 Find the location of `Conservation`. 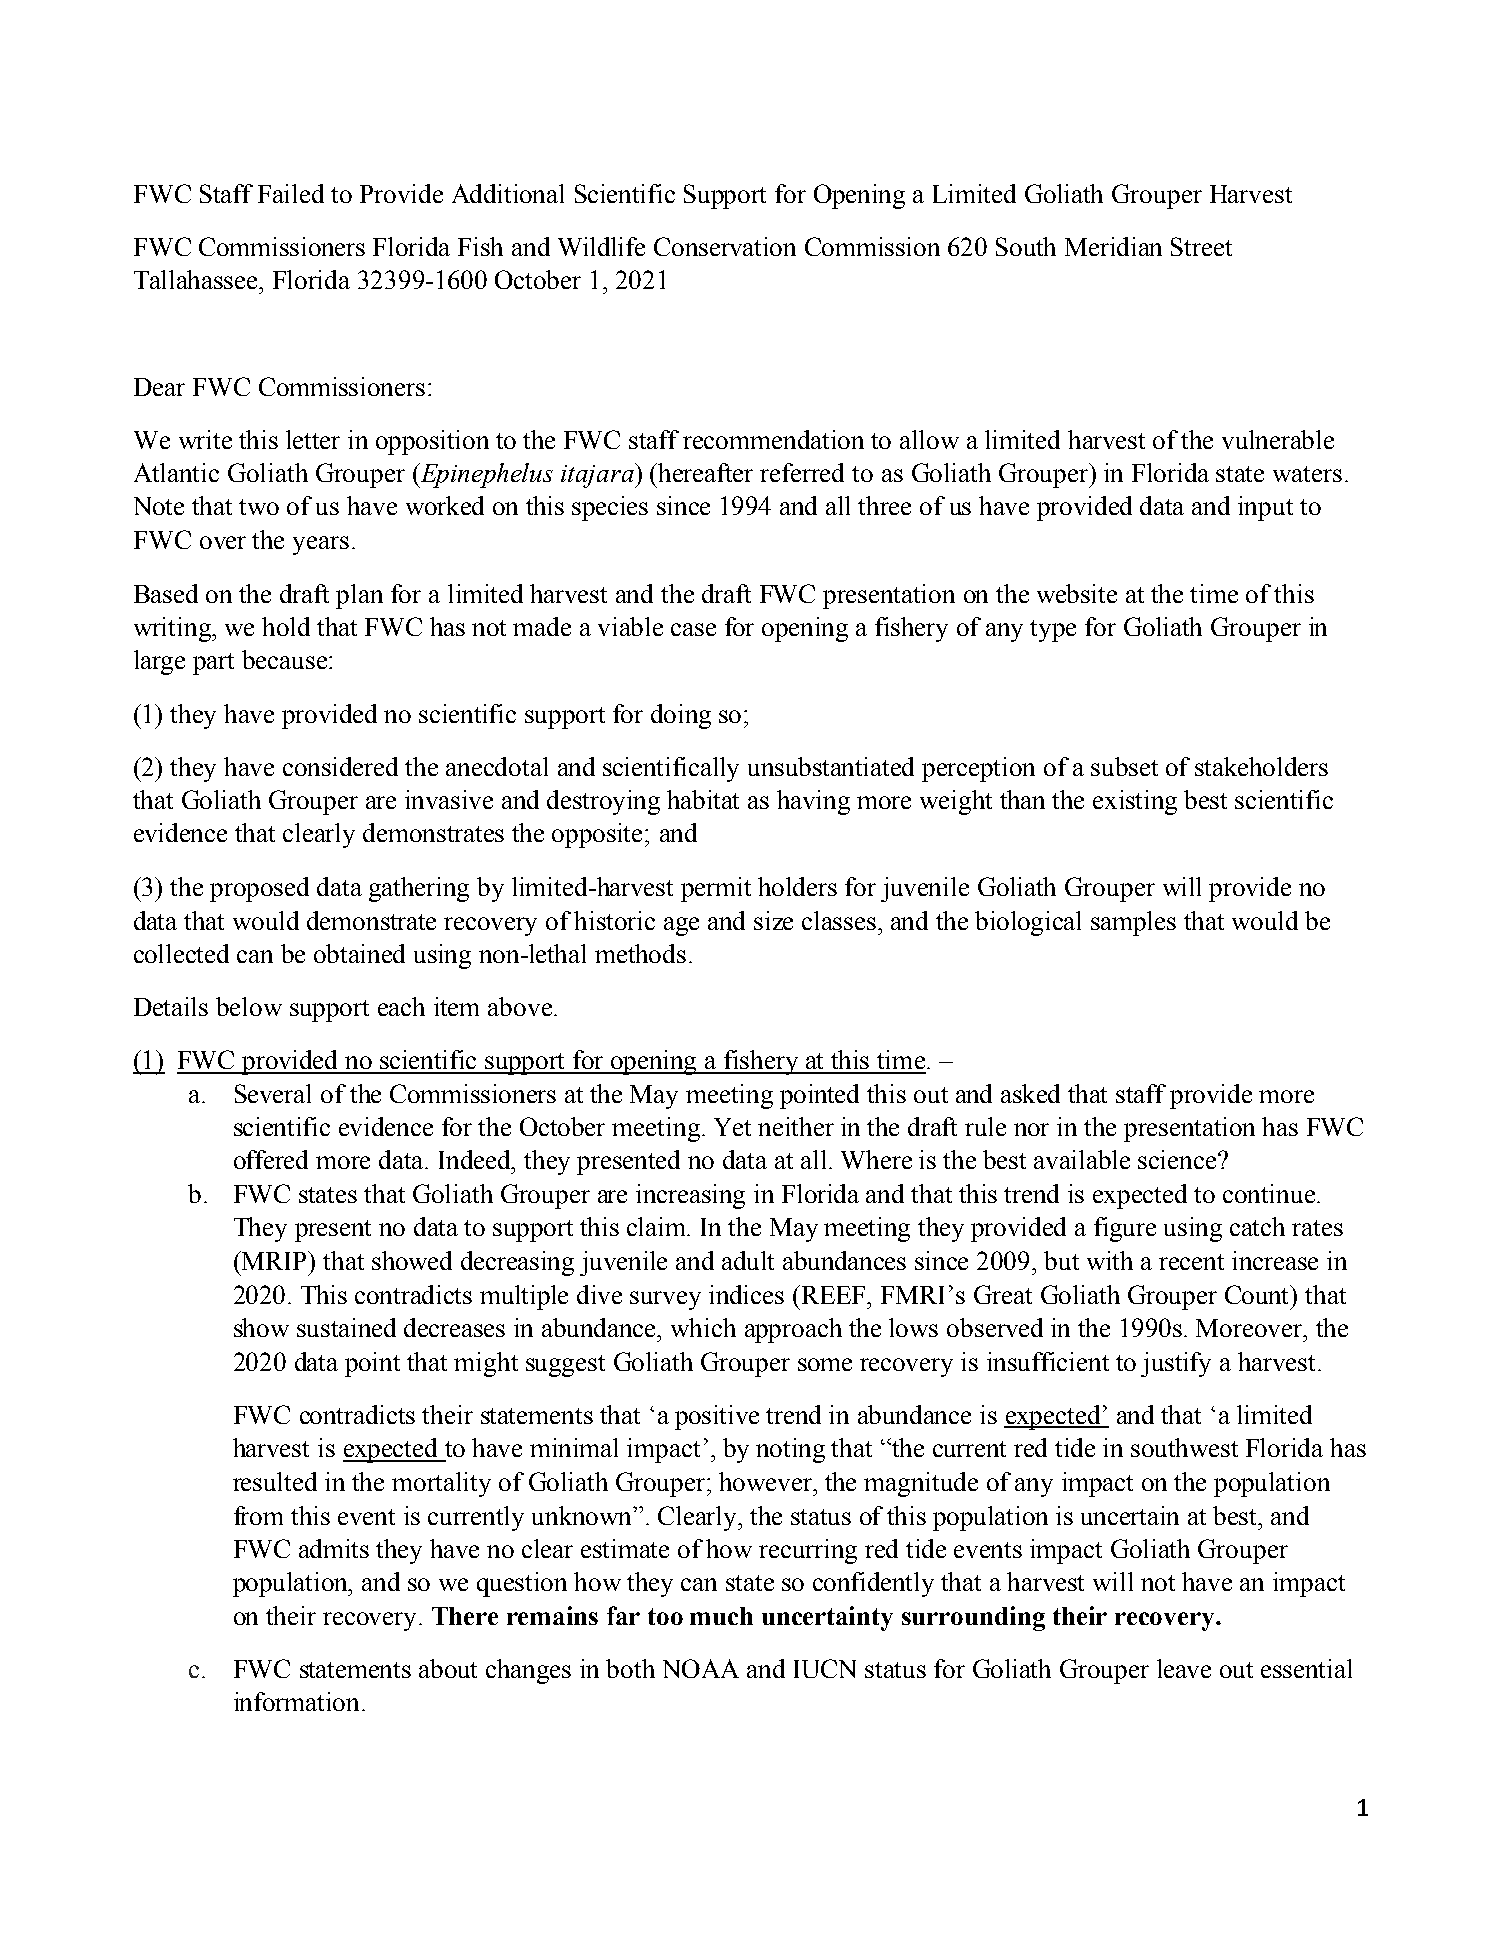

Conservation is located at coordinates (725, 246).
